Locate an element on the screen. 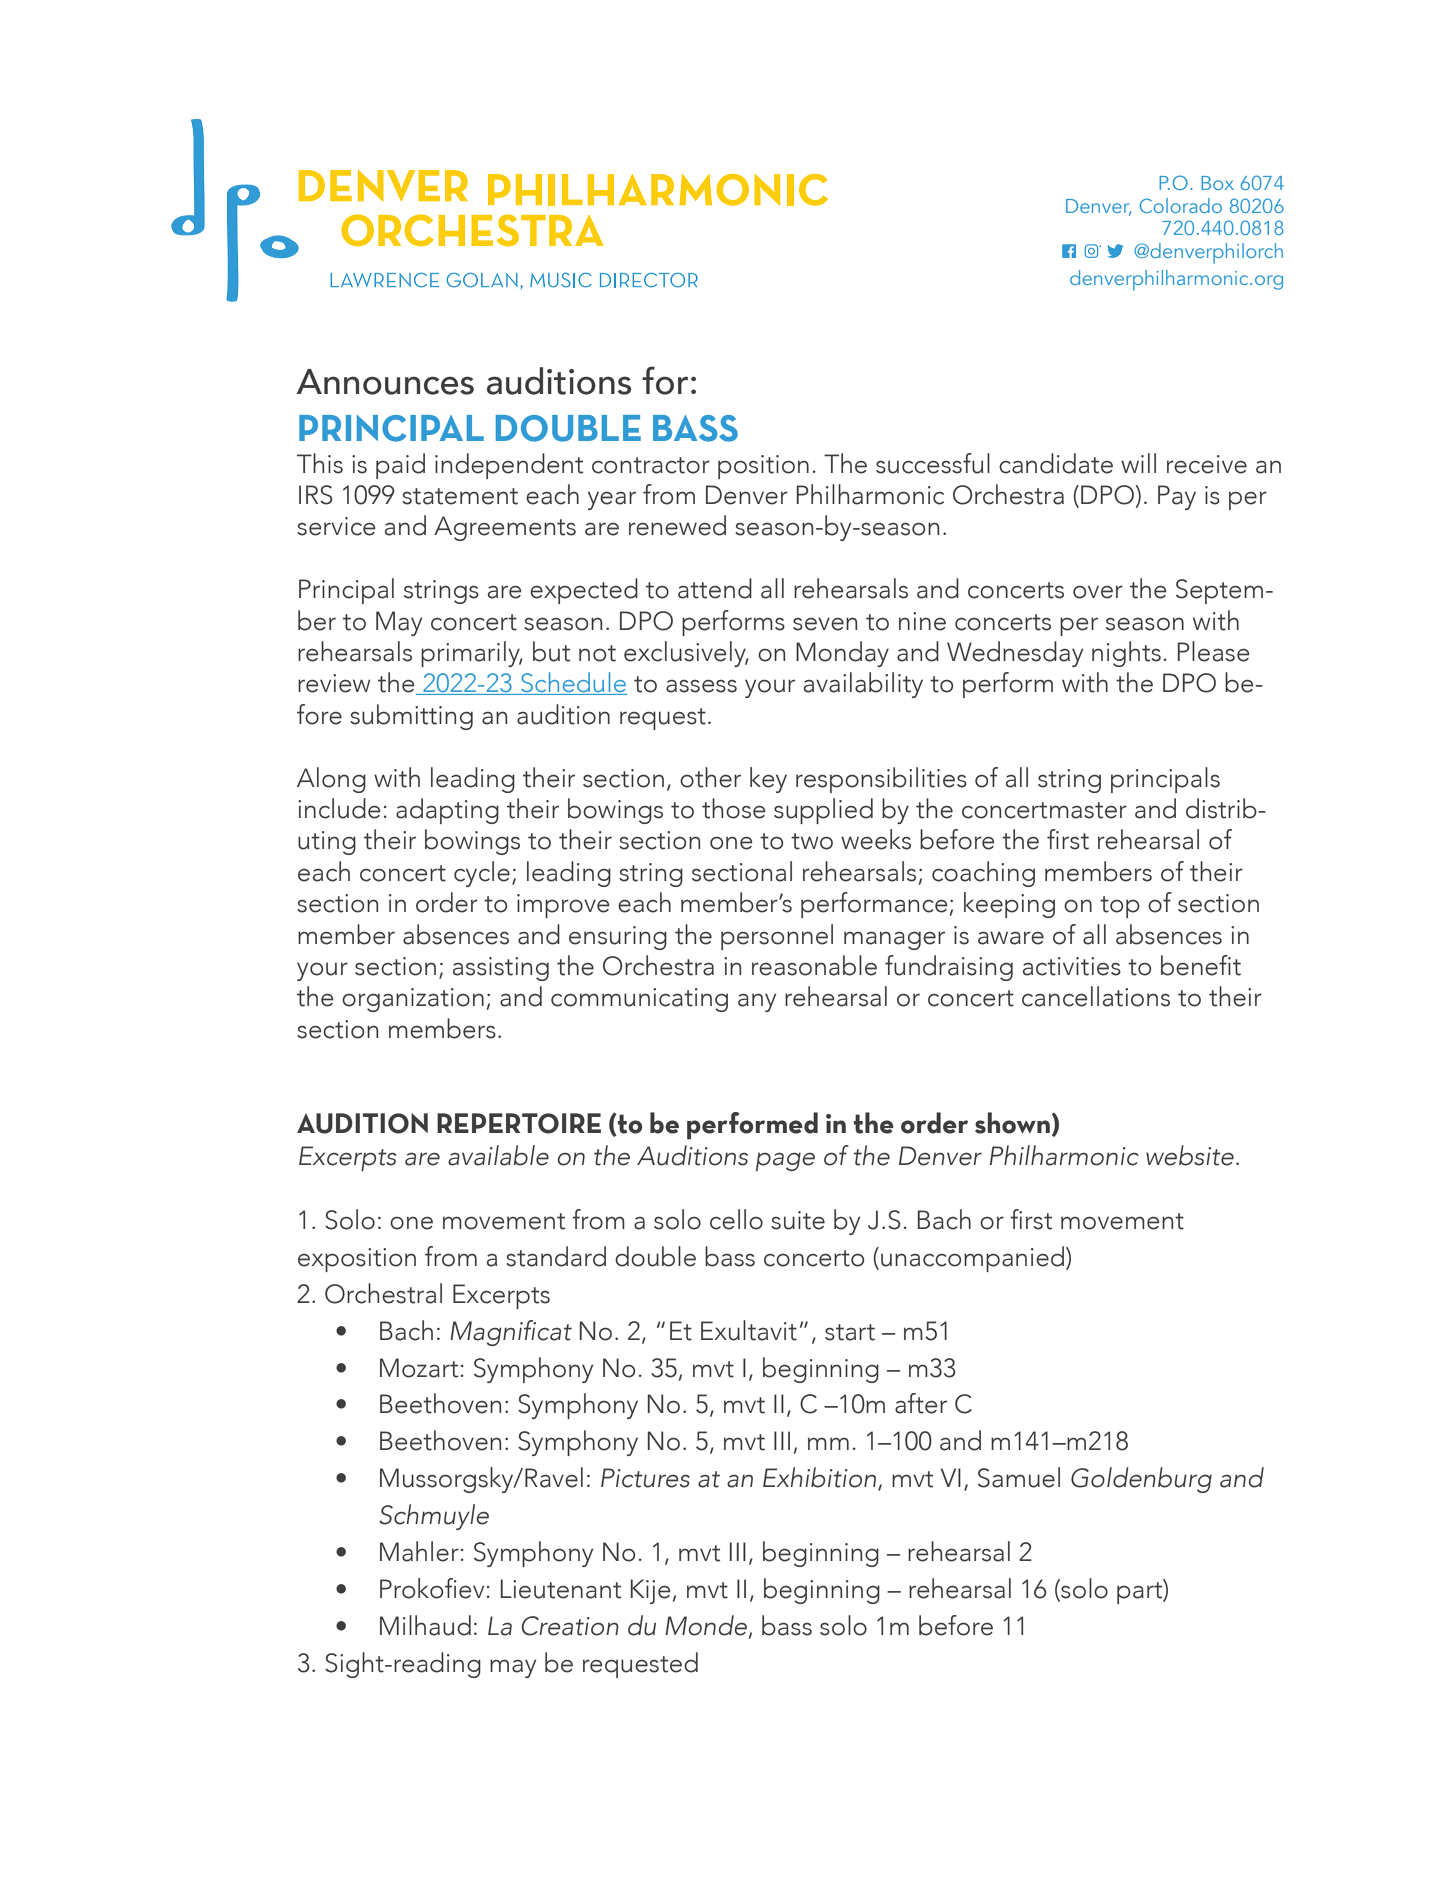 The image size is (1456, 1884). attend is located at coordinates (715, 588).
